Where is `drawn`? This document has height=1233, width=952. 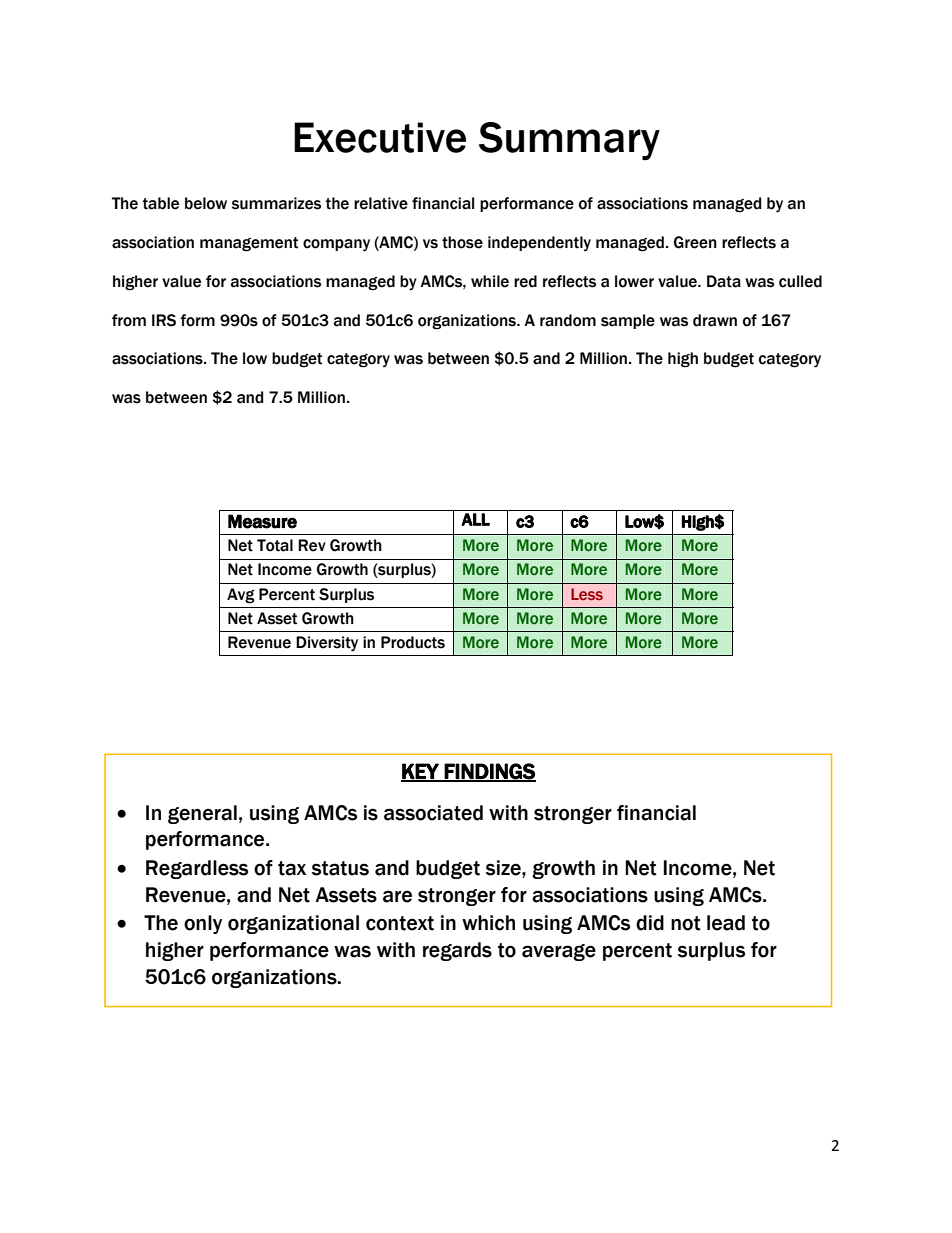 drawn is located at coordinates (715, 320).
